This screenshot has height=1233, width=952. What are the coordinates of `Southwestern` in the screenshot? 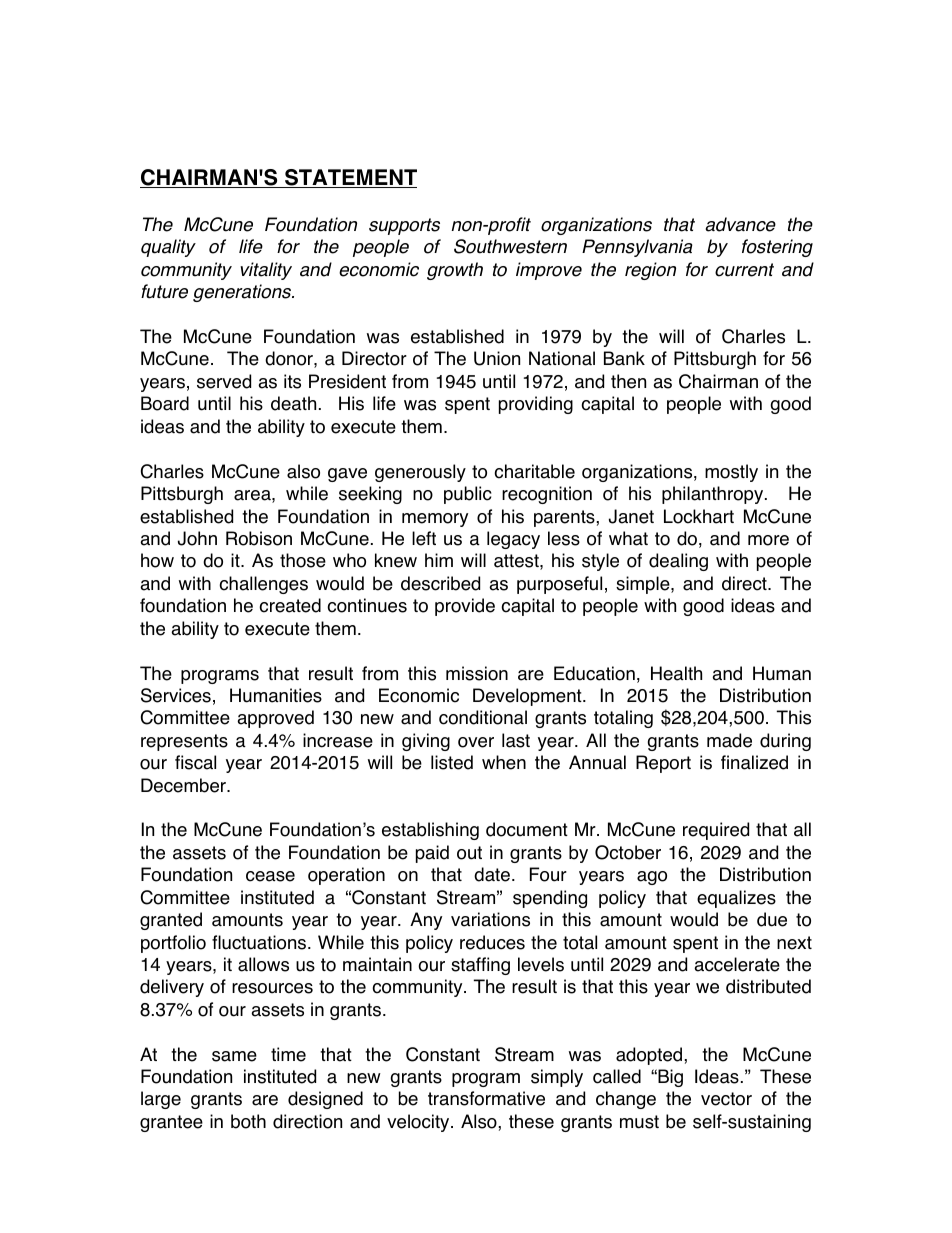 It's located at (510, 246).
